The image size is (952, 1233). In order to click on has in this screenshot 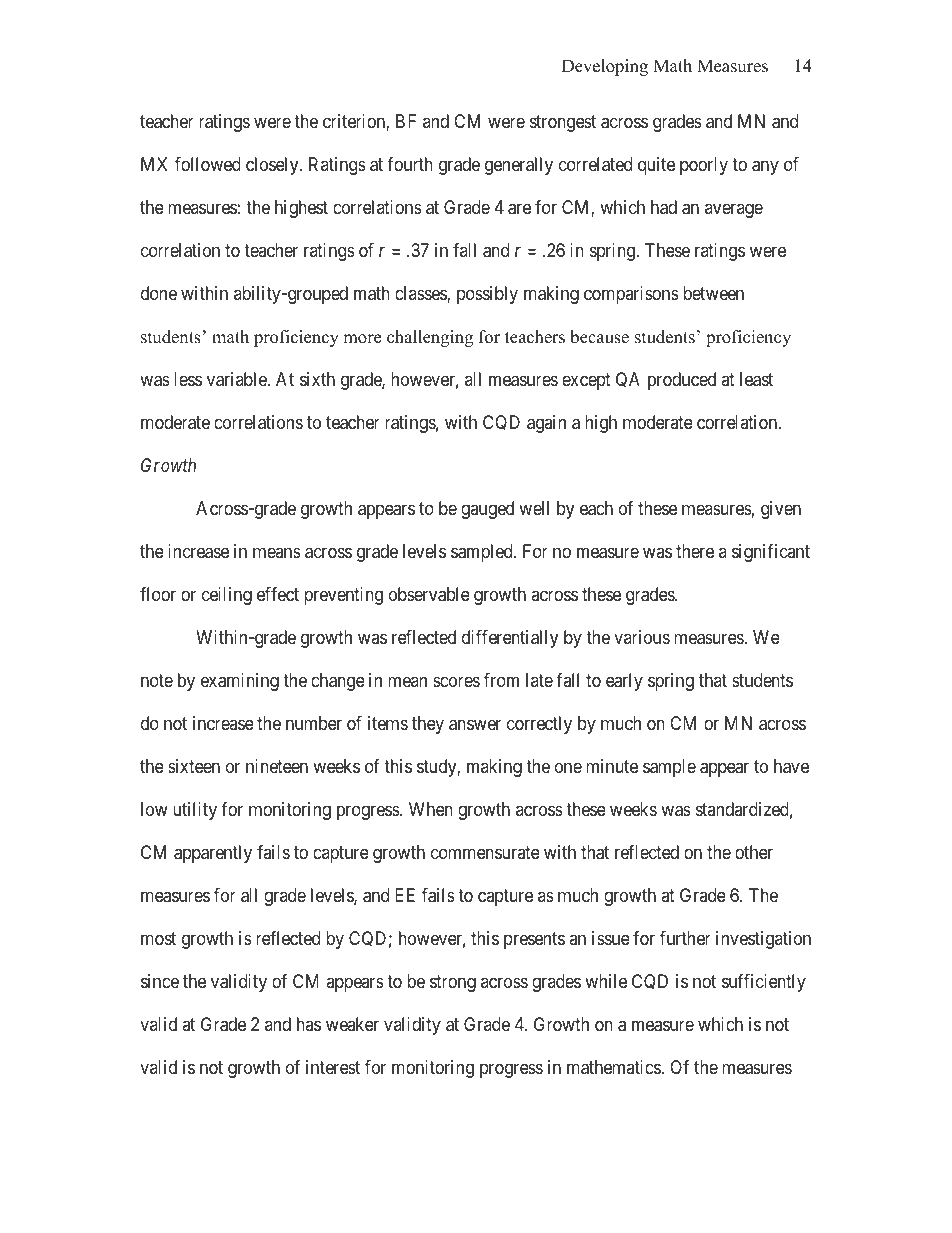, I will do `click(309, 1024)`.
